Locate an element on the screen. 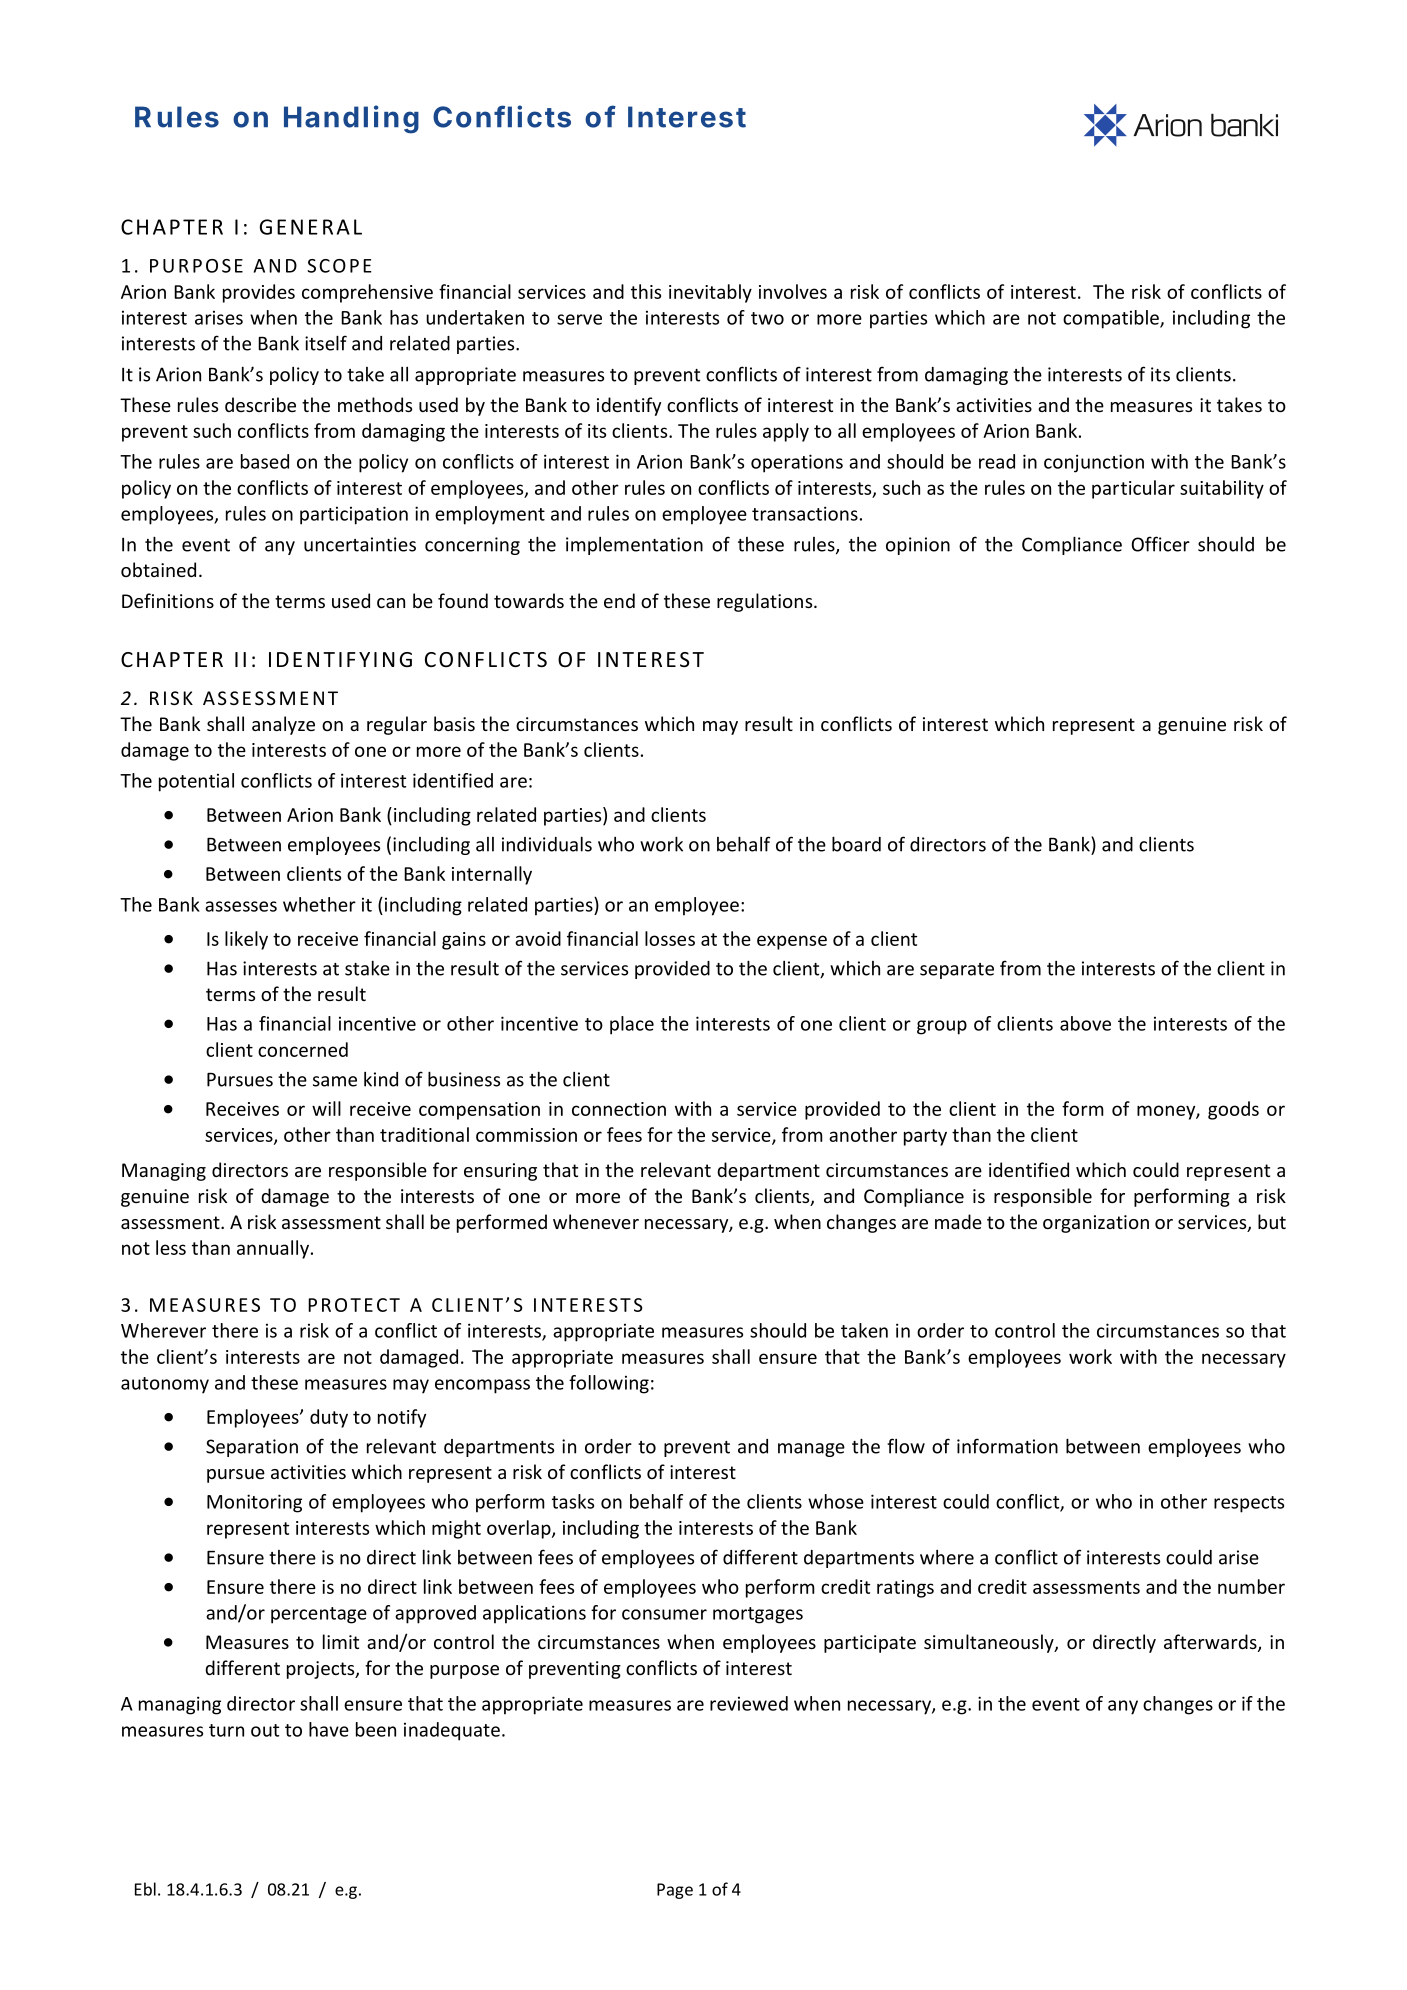 Image resolution: width=1407 pixels, height=1990 pixels. compatible is located at coordinates (1112, 319).
